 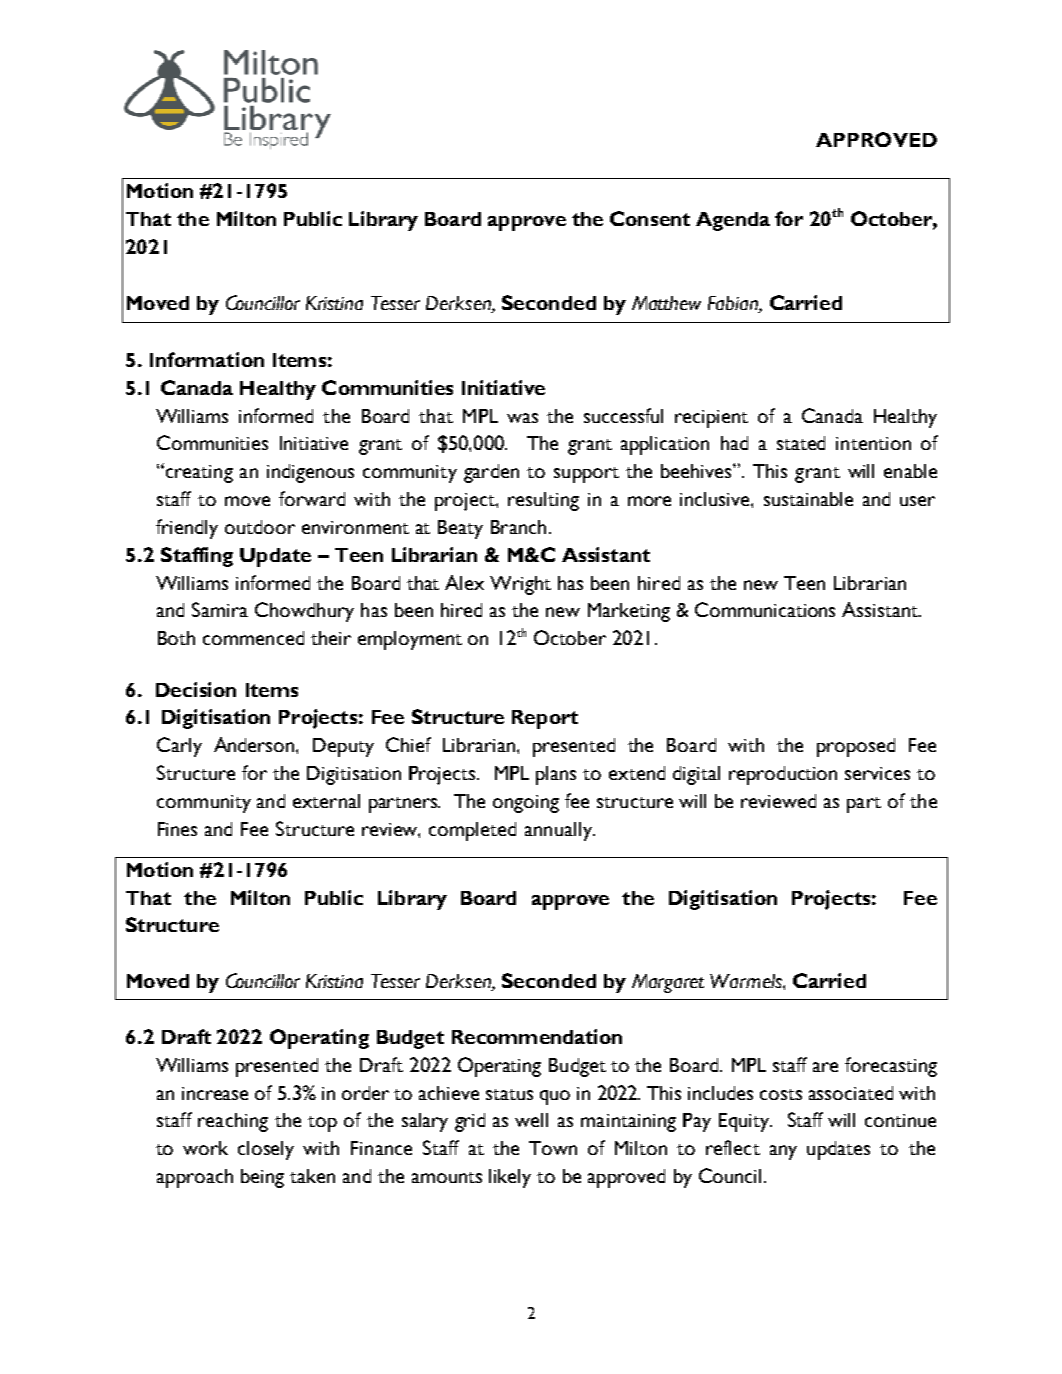 What do you see at coordinates (559, 831) in the image?
I see `annually` at bounding box center [559, 831].
